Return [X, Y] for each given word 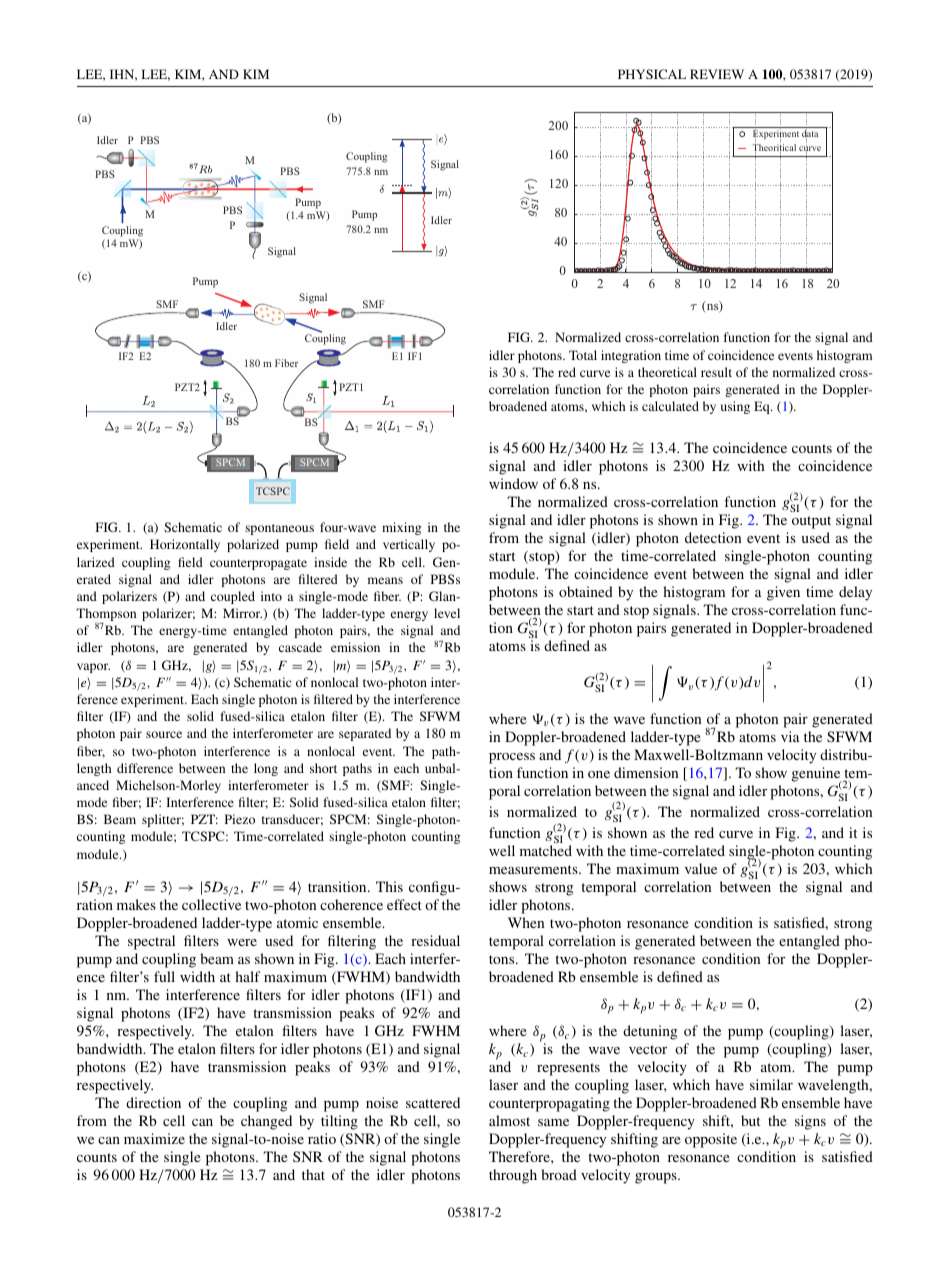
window [513, 483]
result [716, 372]
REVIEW [717, 74]
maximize [154, 1138]
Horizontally [185, 545]
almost [509, 1120]
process [512, 758]
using [735, 407]
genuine [817, 775]
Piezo [240, 819]
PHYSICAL [652, 74]
